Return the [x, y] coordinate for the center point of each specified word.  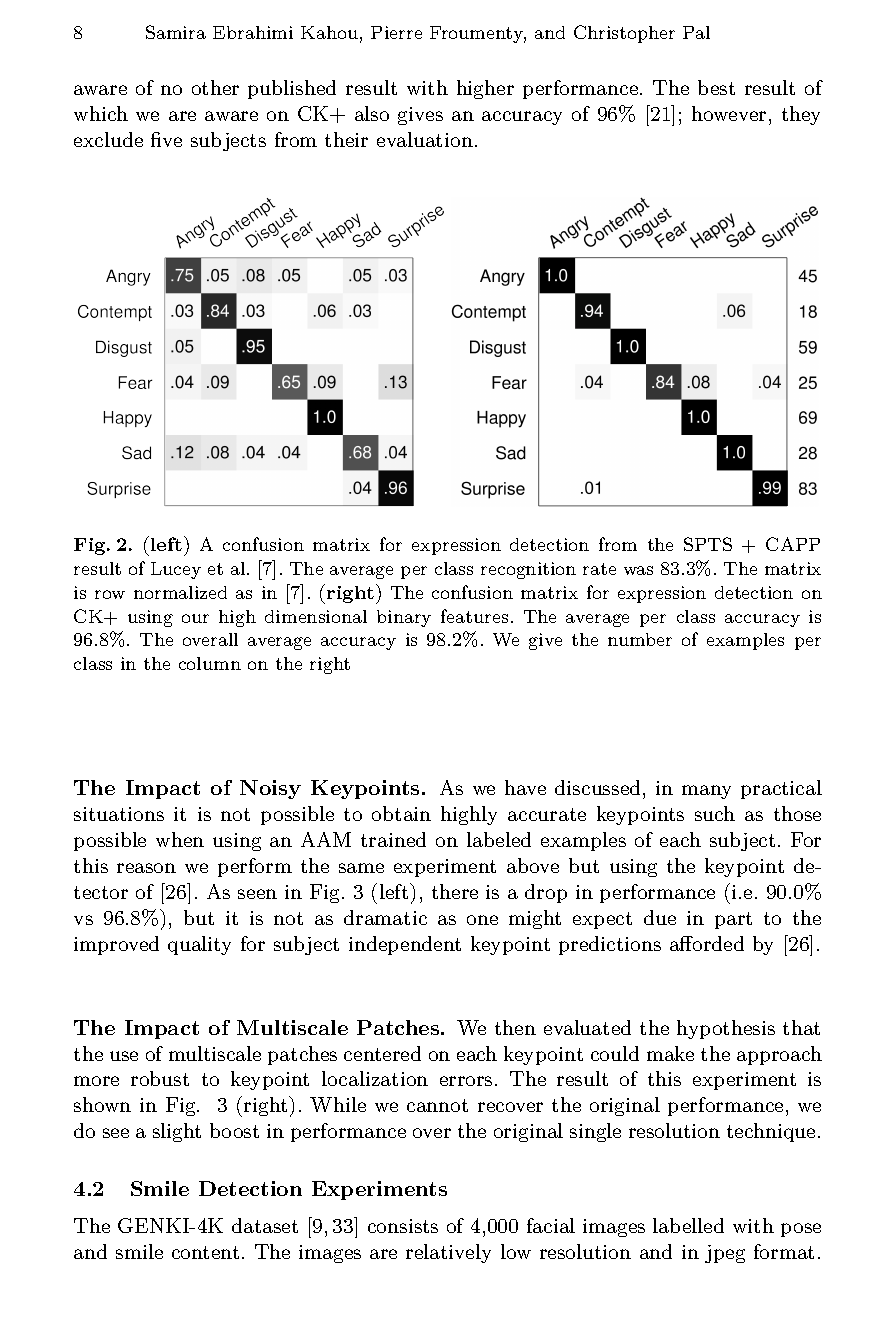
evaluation [425, 139]
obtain [401, 813]
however [729, 113]
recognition [528, 570]
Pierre [396, 32]
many [706, 792]
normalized [180, 592]
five [166, 139]
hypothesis [726, 1029]
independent [405, 945]
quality [199, 945]
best [716, 87]
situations [119, 814]
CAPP [793, 544]
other [215, 87]
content [205, 1252]
